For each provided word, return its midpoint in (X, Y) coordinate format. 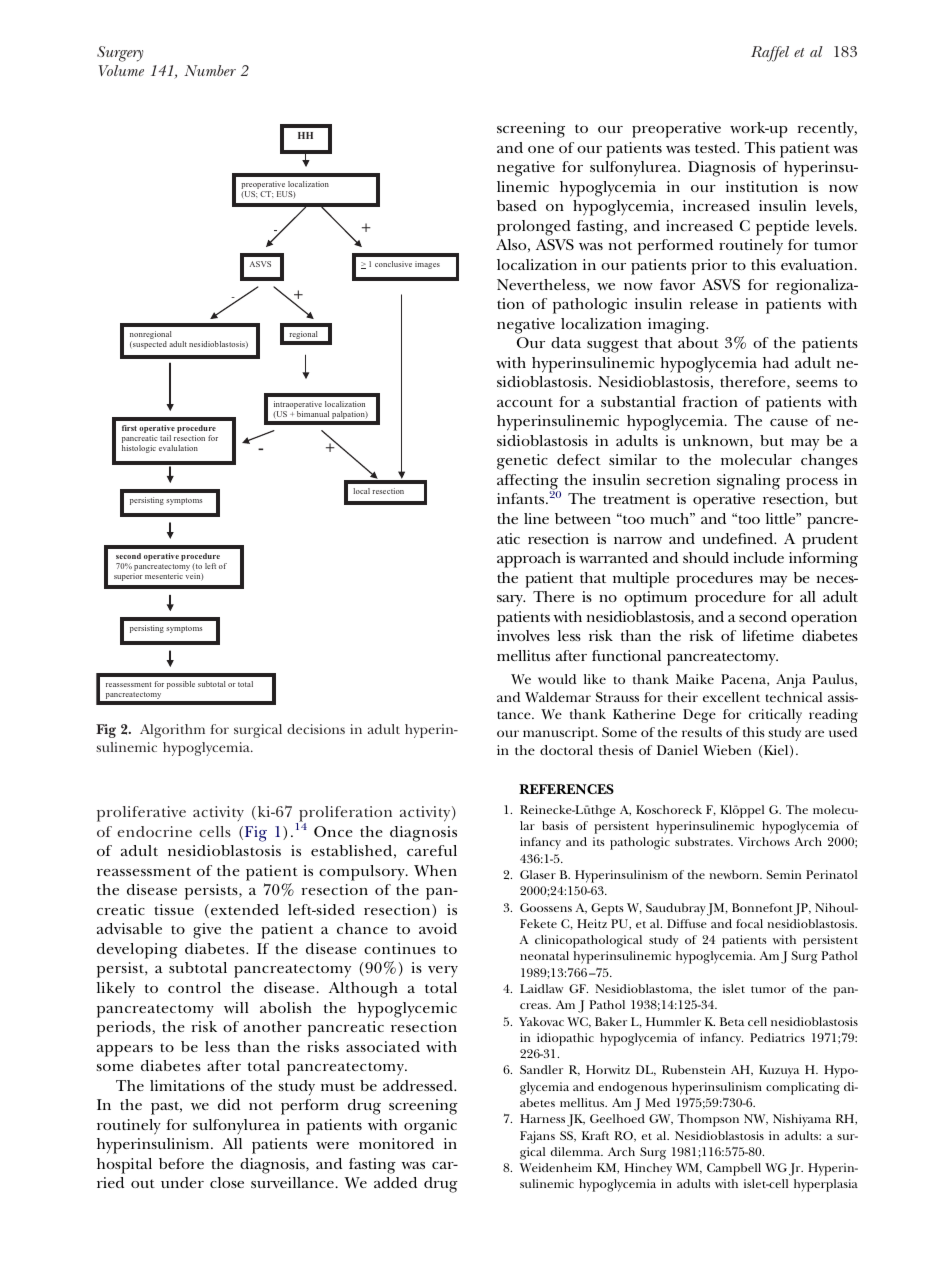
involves (523, 635)
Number (210, 70)
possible (181, 685)
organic (430, 1127)
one (541, 149)
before (181, 1163)
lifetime (768, 635)
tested (717, 147)
